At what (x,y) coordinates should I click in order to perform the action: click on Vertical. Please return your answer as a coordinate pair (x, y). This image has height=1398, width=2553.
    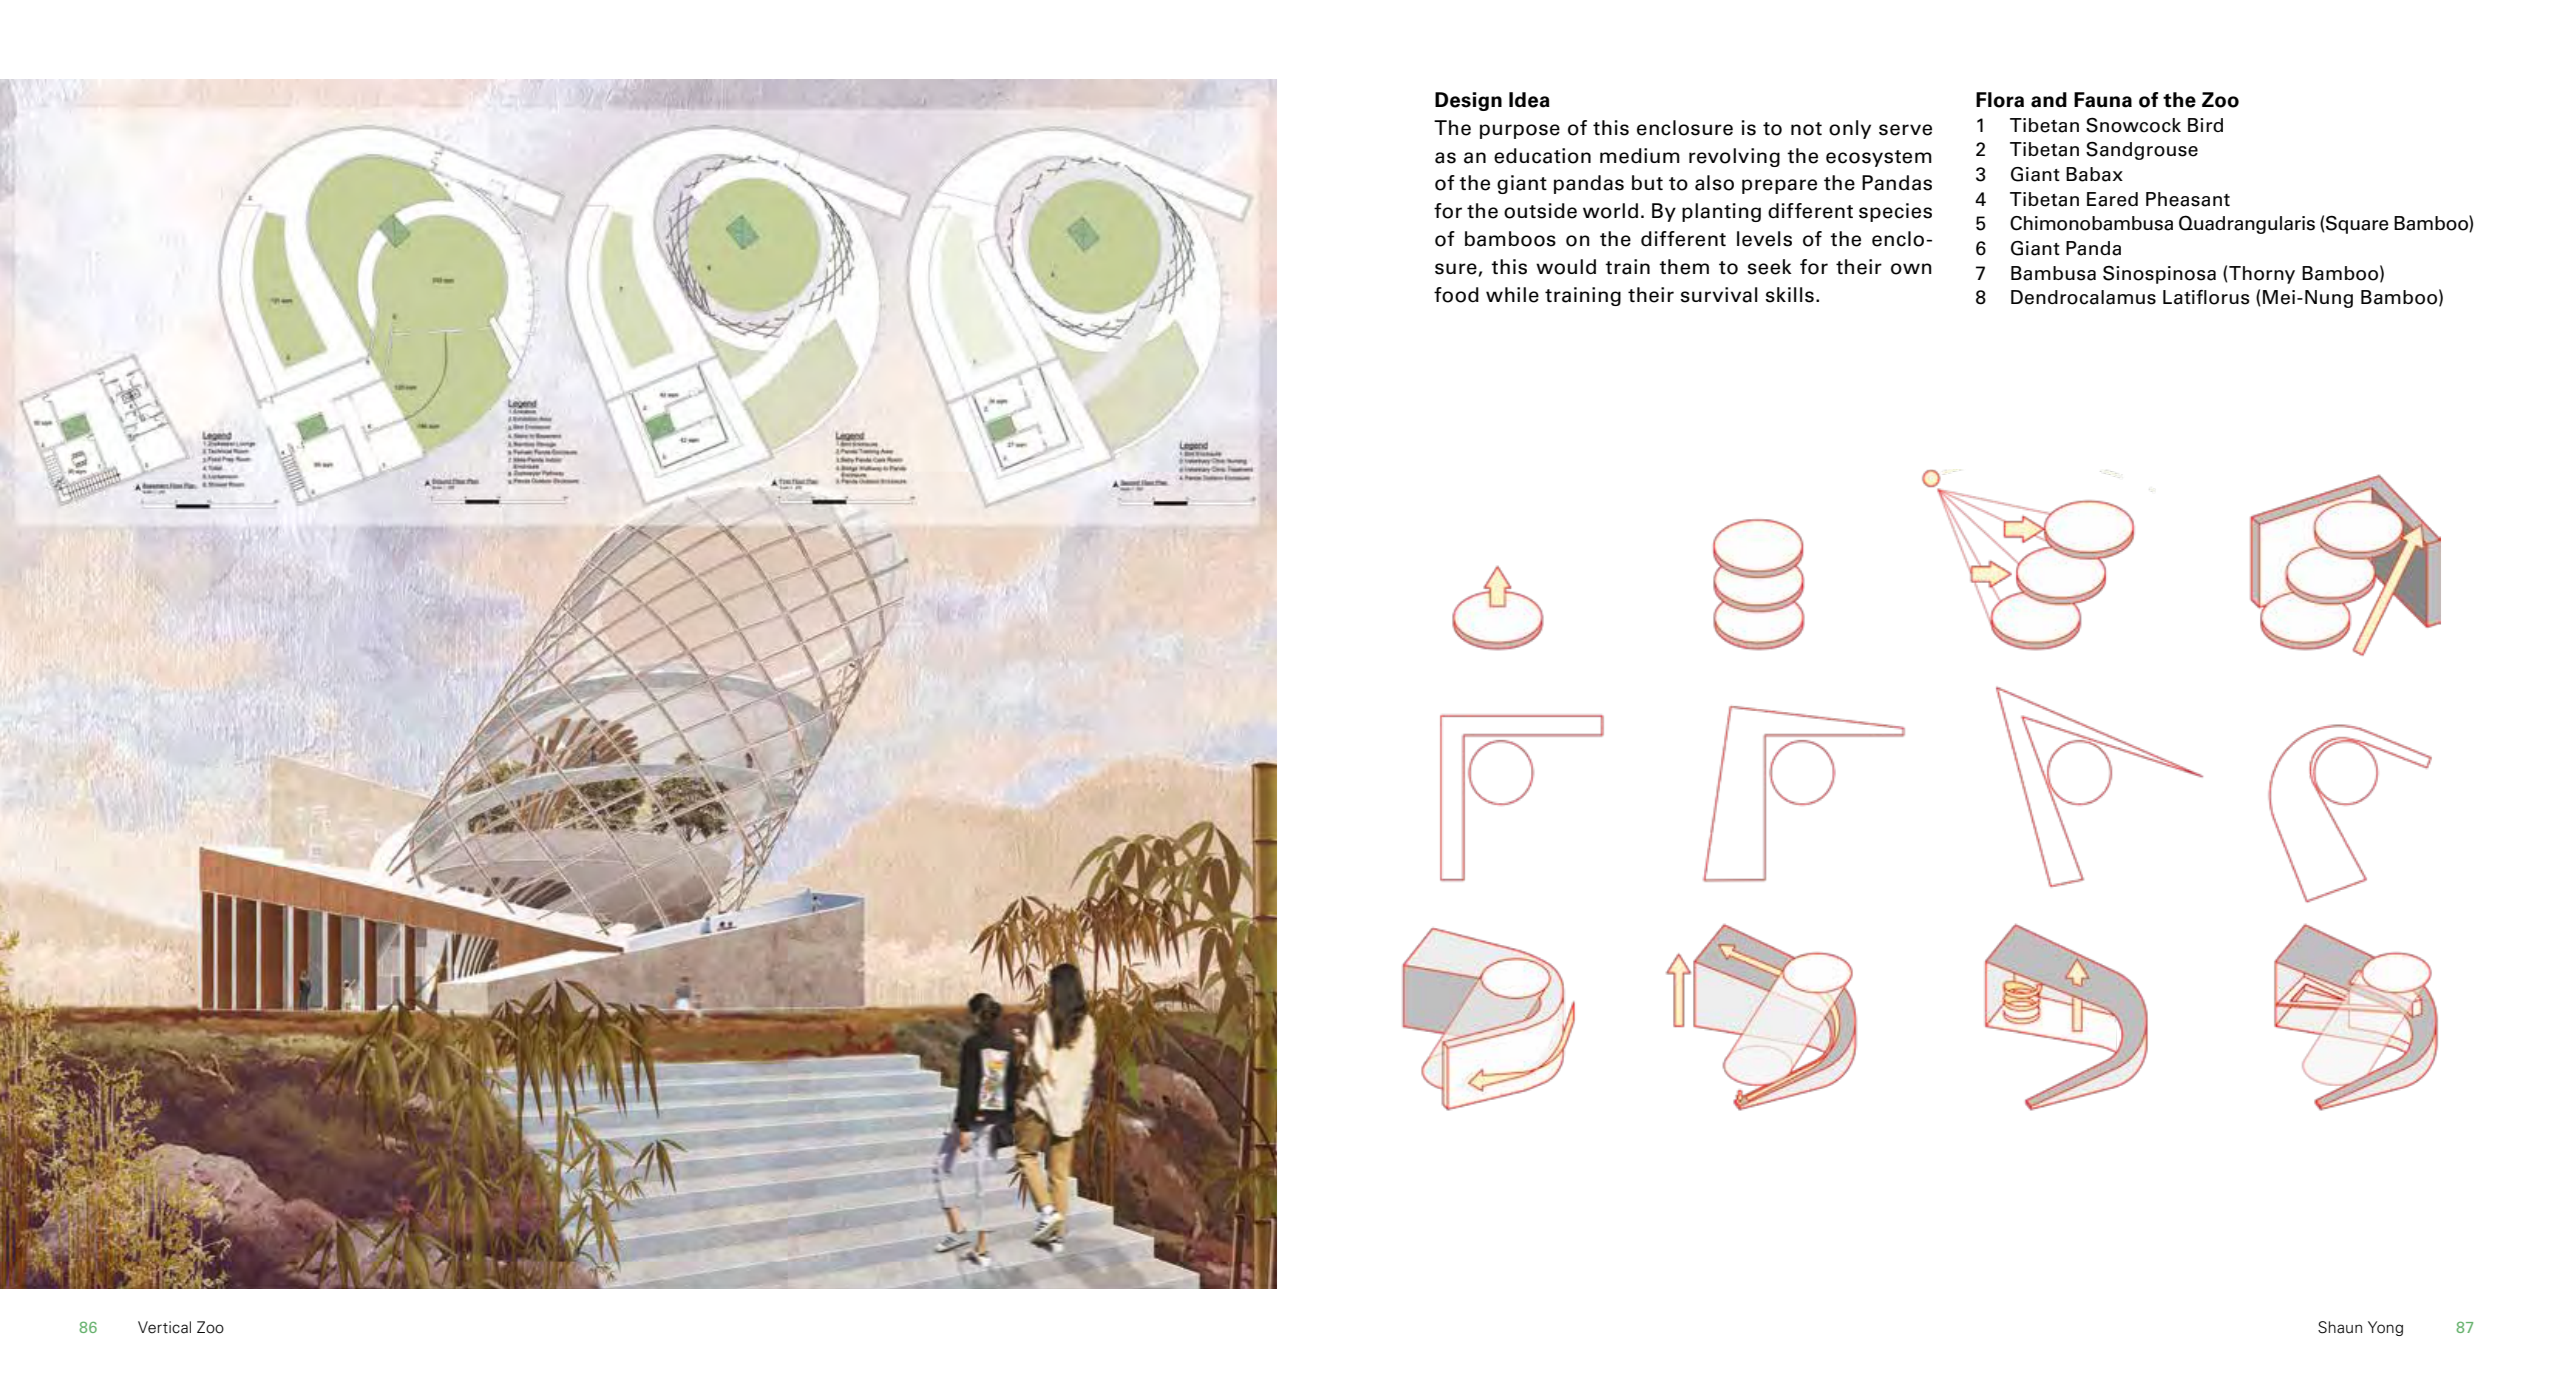
    Looking at the image, I should click on (164, 1327).
